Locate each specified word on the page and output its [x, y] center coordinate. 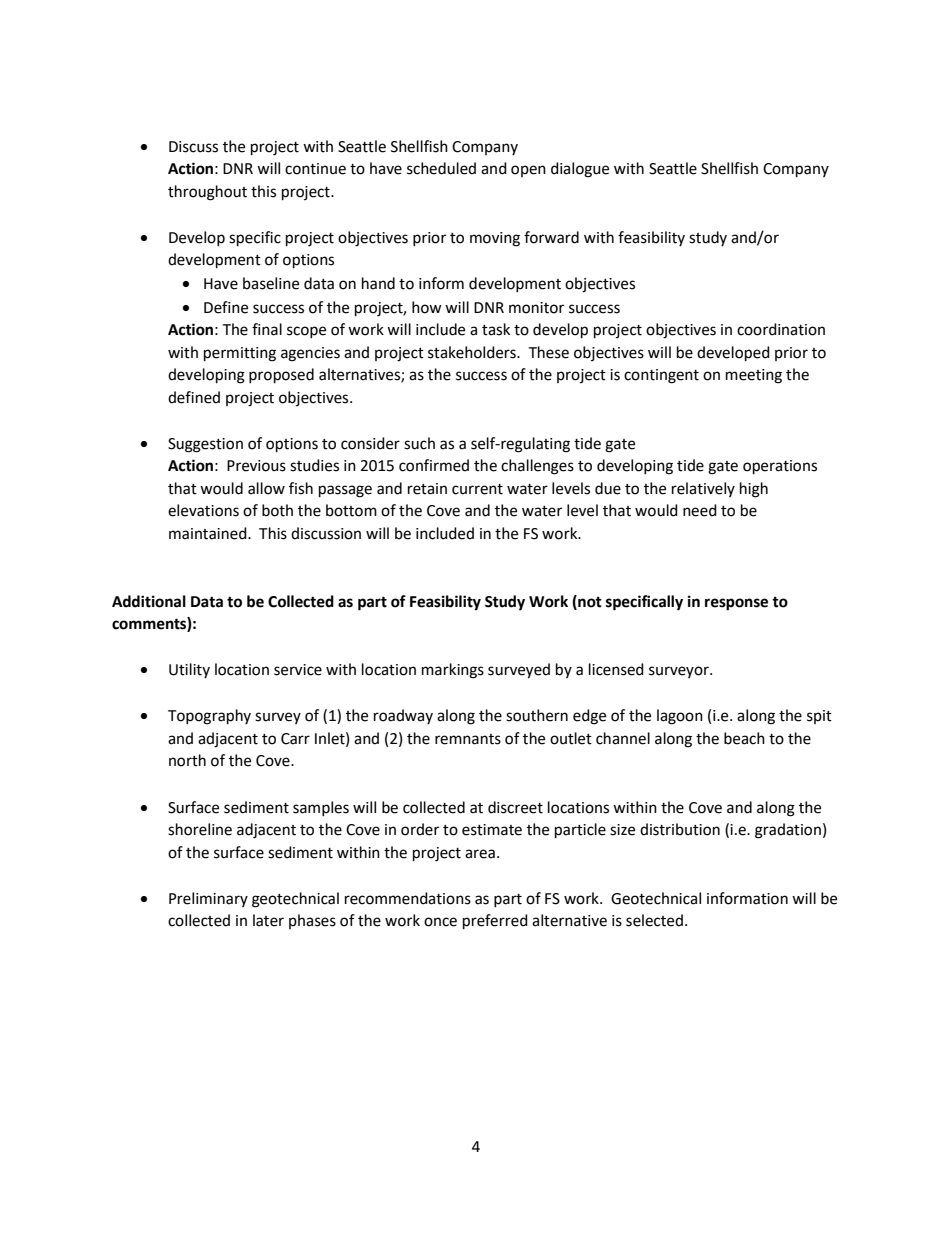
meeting [754, 376]
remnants [468, 739]
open [528, 171]
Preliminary [208, 899]
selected [654, 920]
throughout [207, 193]
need [700, 510]
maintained [209, 533]
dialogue [580, 170]
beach [744, 738]
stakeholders [473, 352]
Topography [209, 717]
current [477, 489]
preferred [495, 922]
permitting [240, 354]
